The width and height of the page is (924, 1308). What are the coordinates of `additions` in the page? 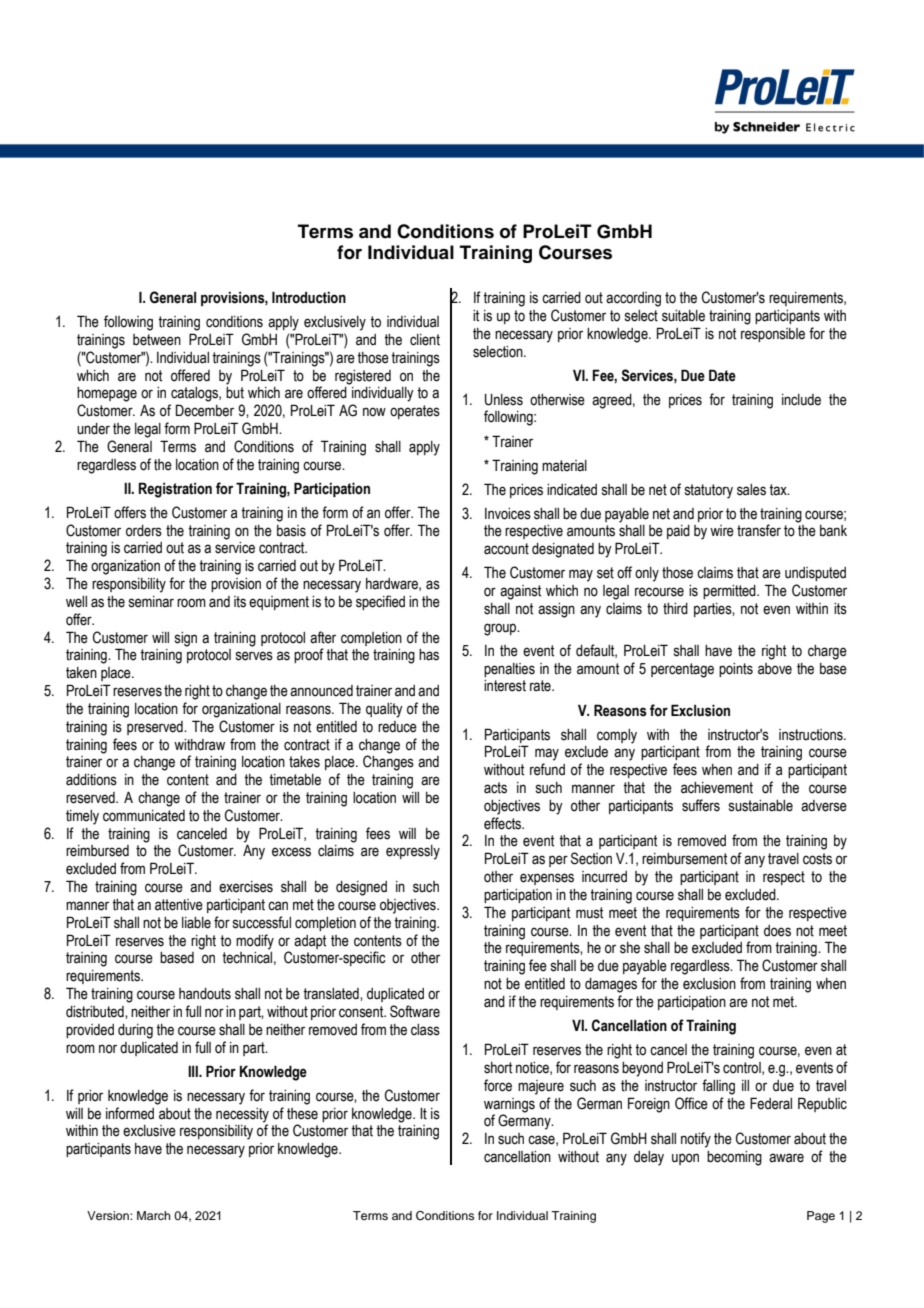 It's located at (91, 780).
